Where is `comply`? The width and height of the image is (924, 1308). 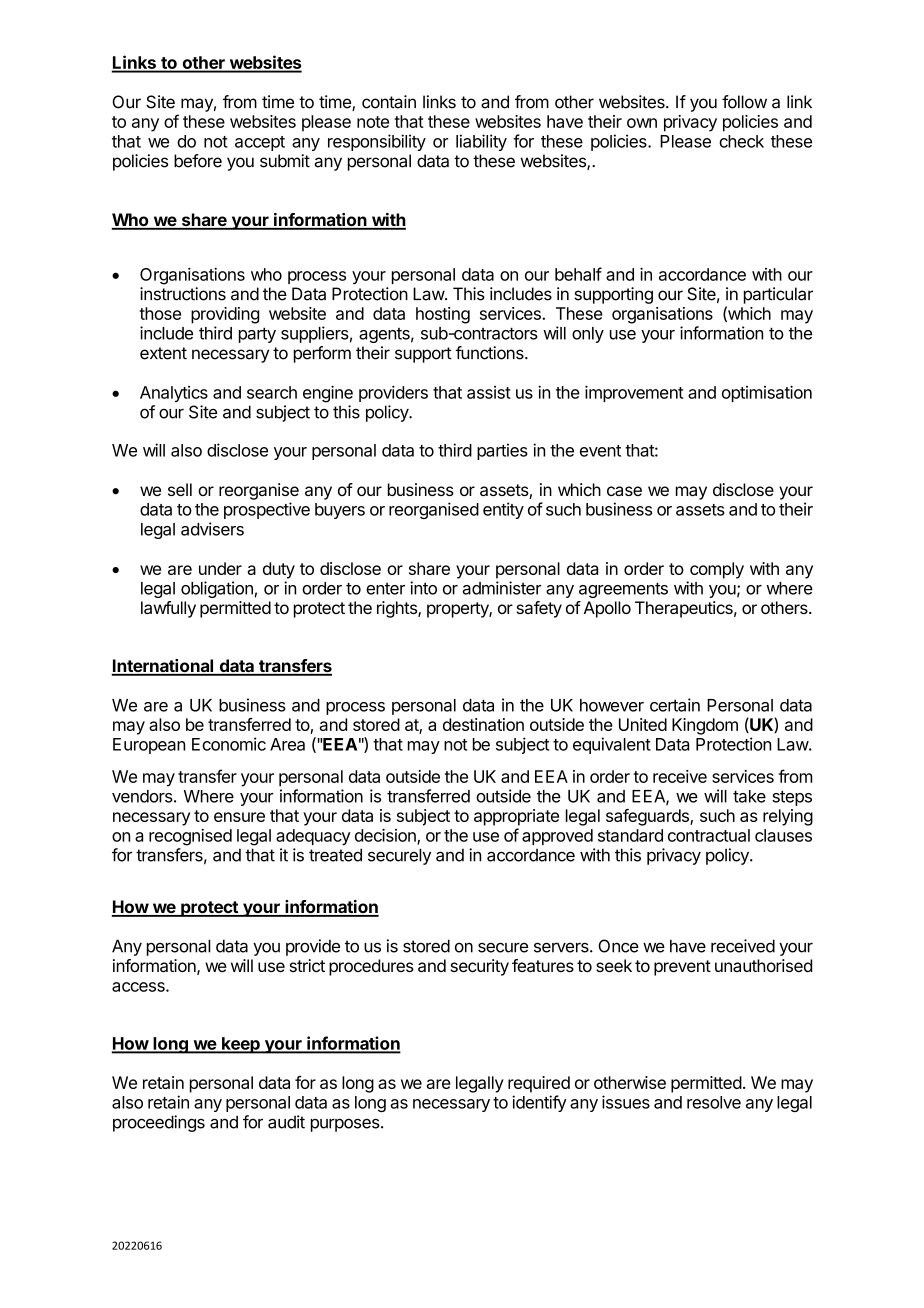
comply is located at coordinates (717, 570).
